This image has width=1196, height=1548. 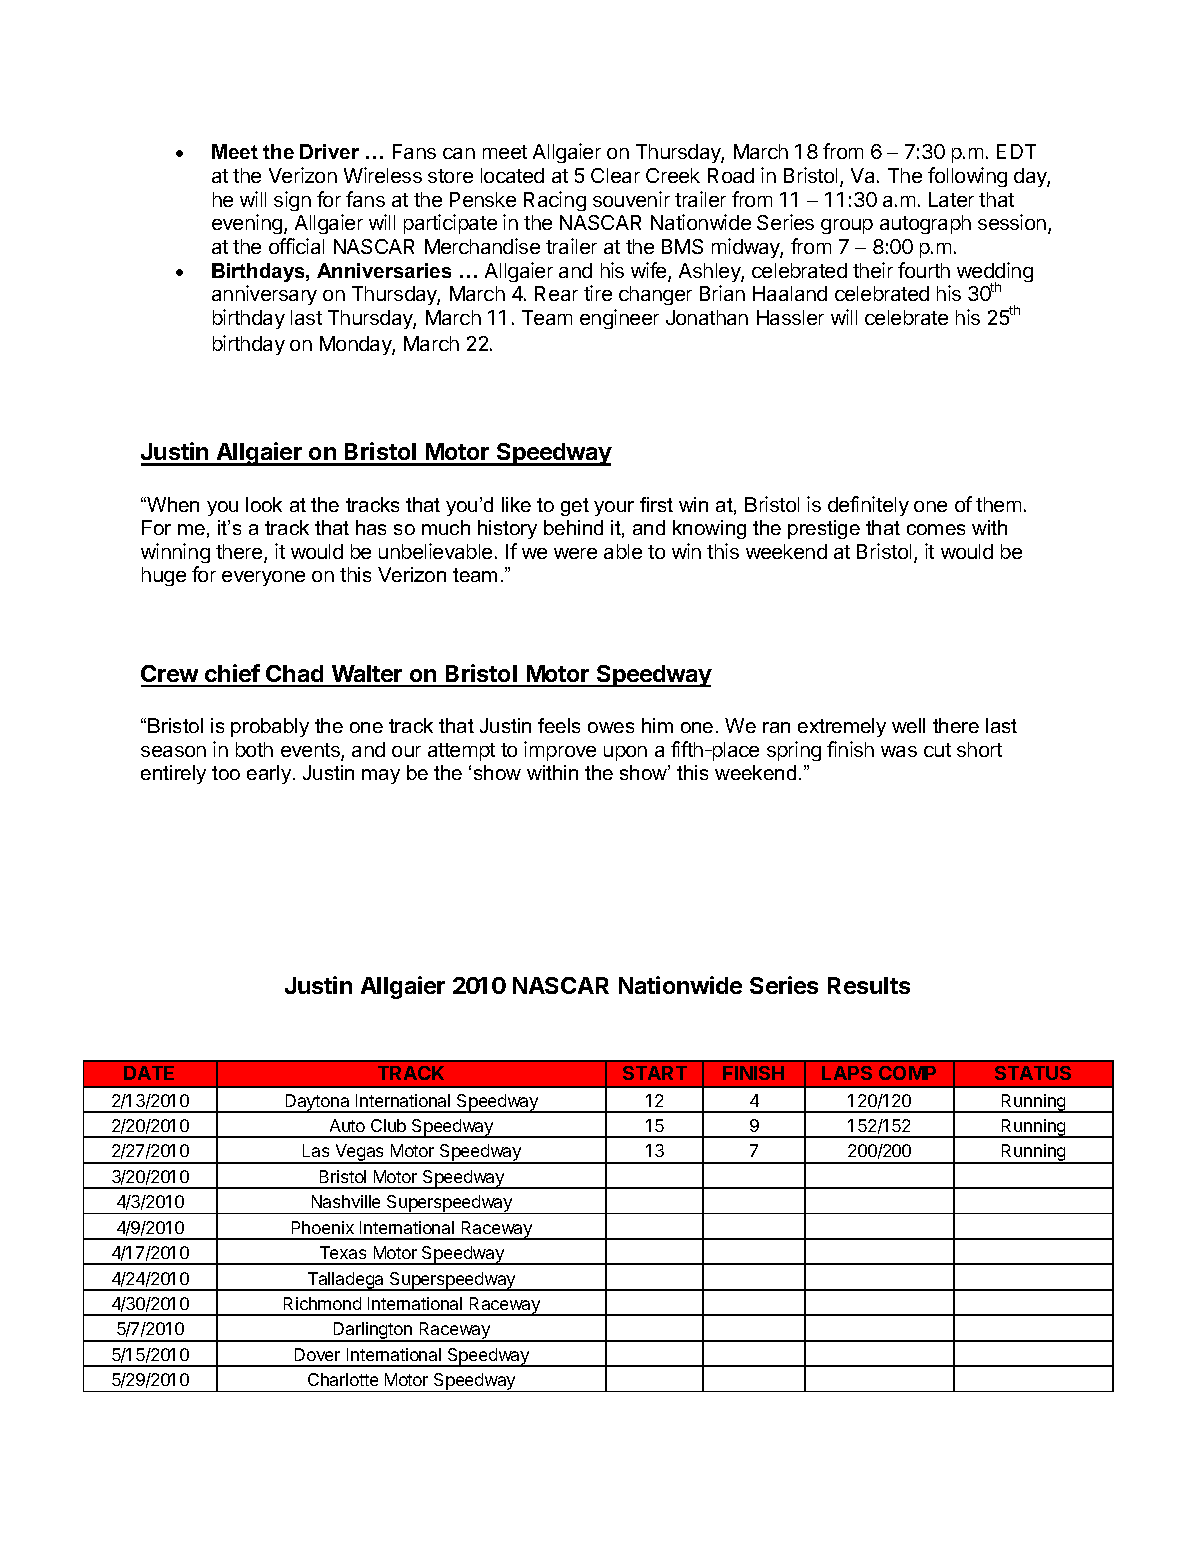 I want to click on Results, so click(x=869, y=985).
